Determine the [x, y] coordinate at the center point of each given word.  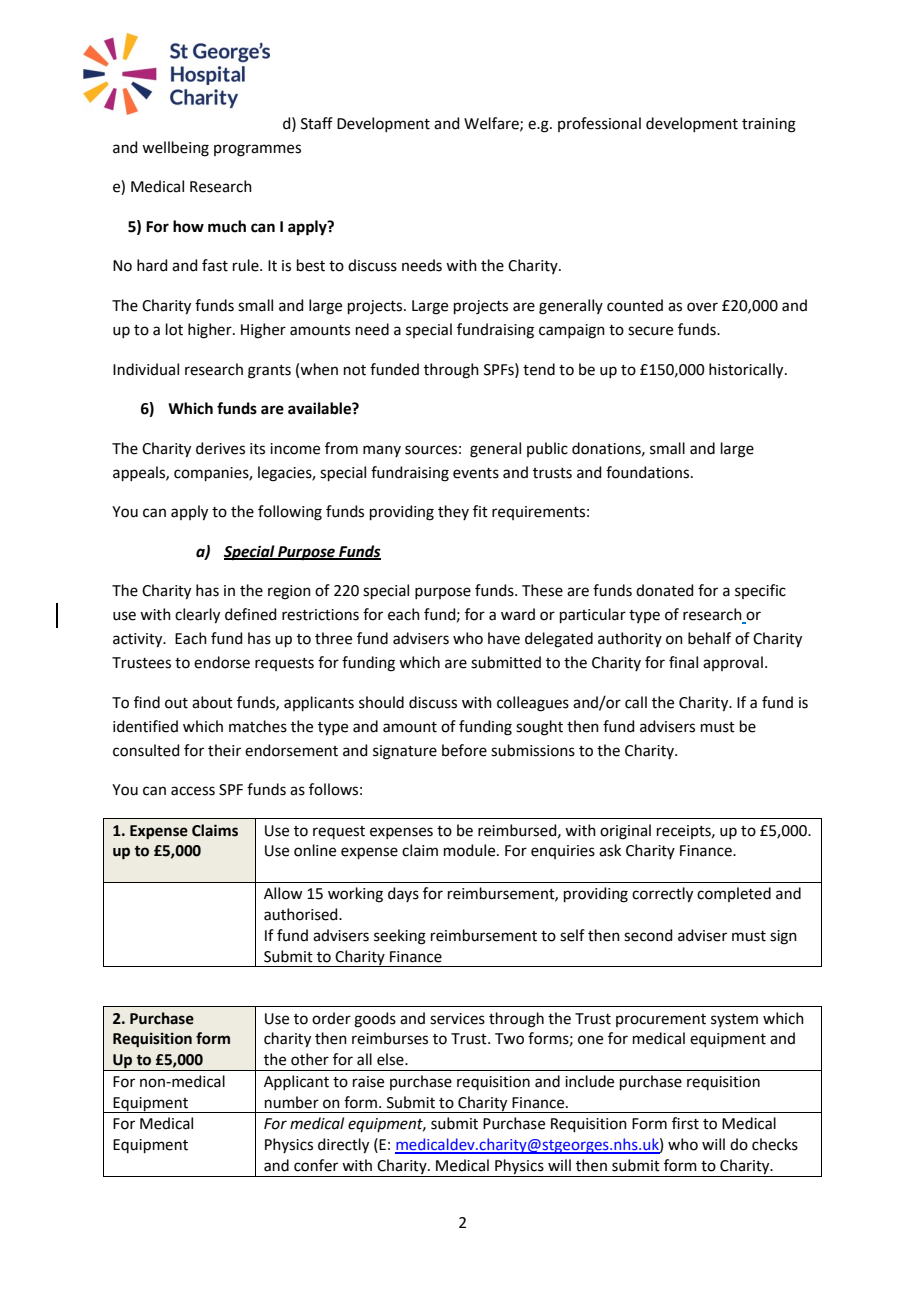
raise [368, 1082]
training [769, 125]
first [685, 1123]
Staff [317, 123]
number [292, 1102]
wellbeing [175, 149]
